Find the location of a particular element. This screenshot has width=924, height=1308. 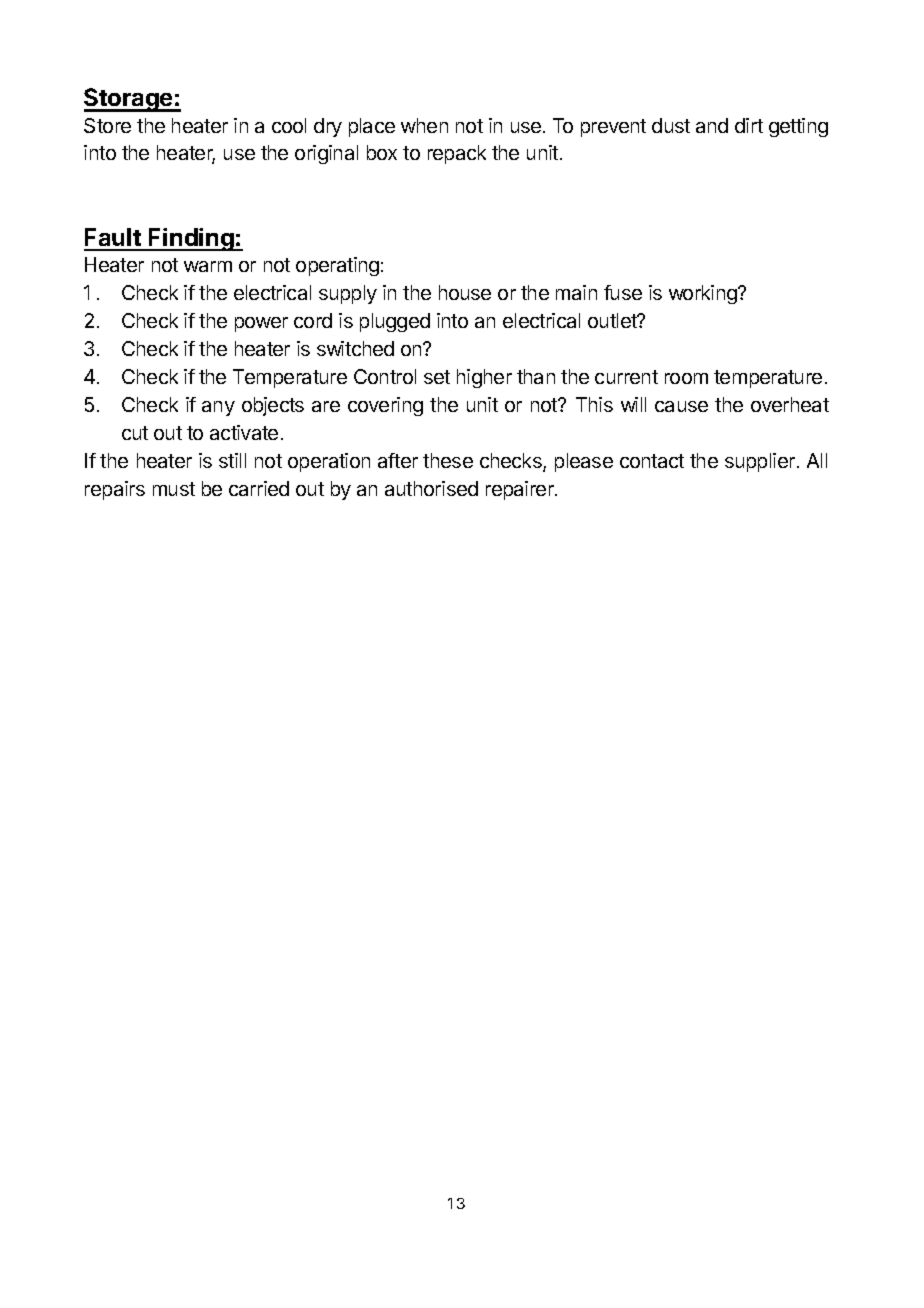

operating is located at coordinates (337, 266).
